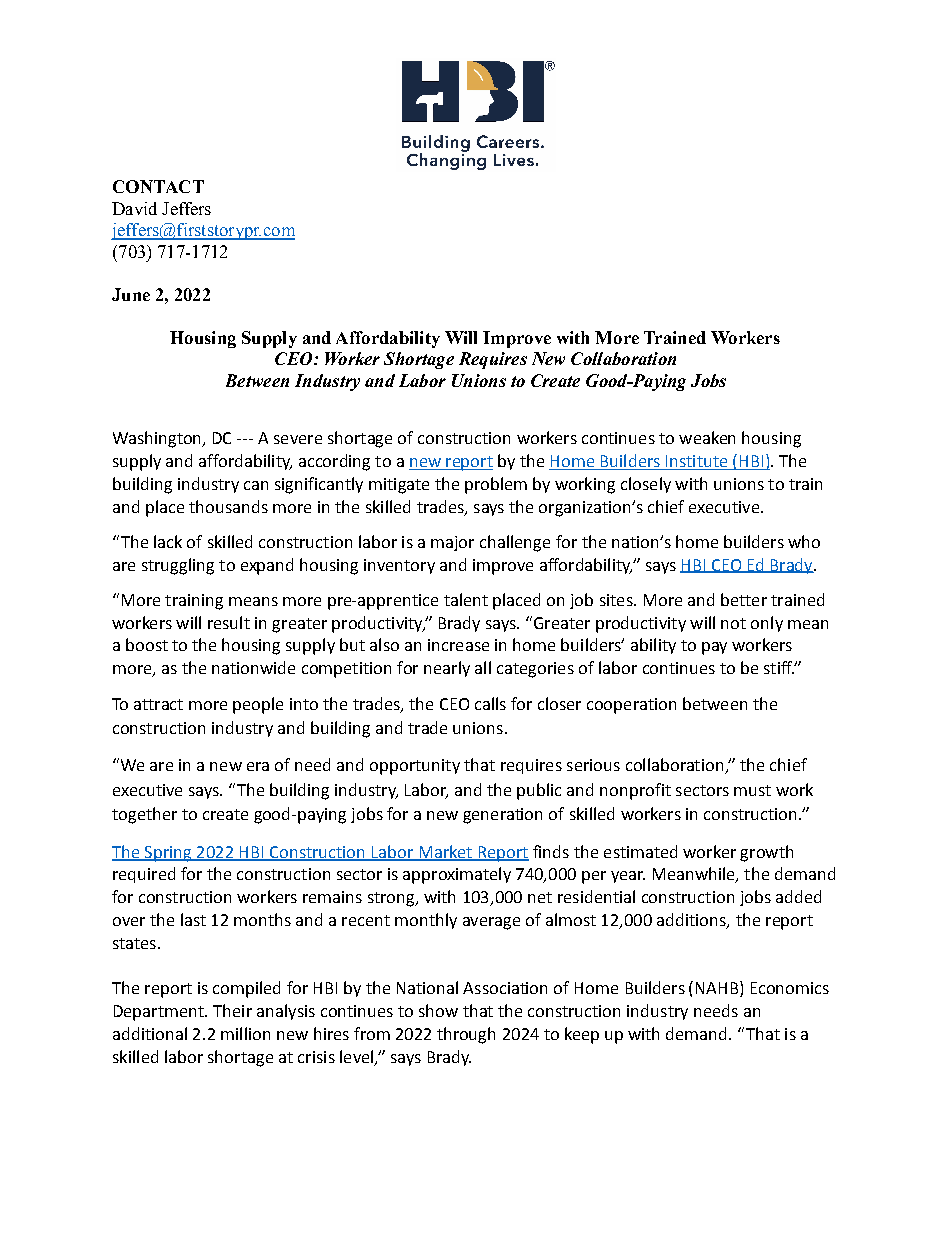  What do you see at coordinates (697, 462) in the document?
I see `Institute` at bounding box center [697, 462].
